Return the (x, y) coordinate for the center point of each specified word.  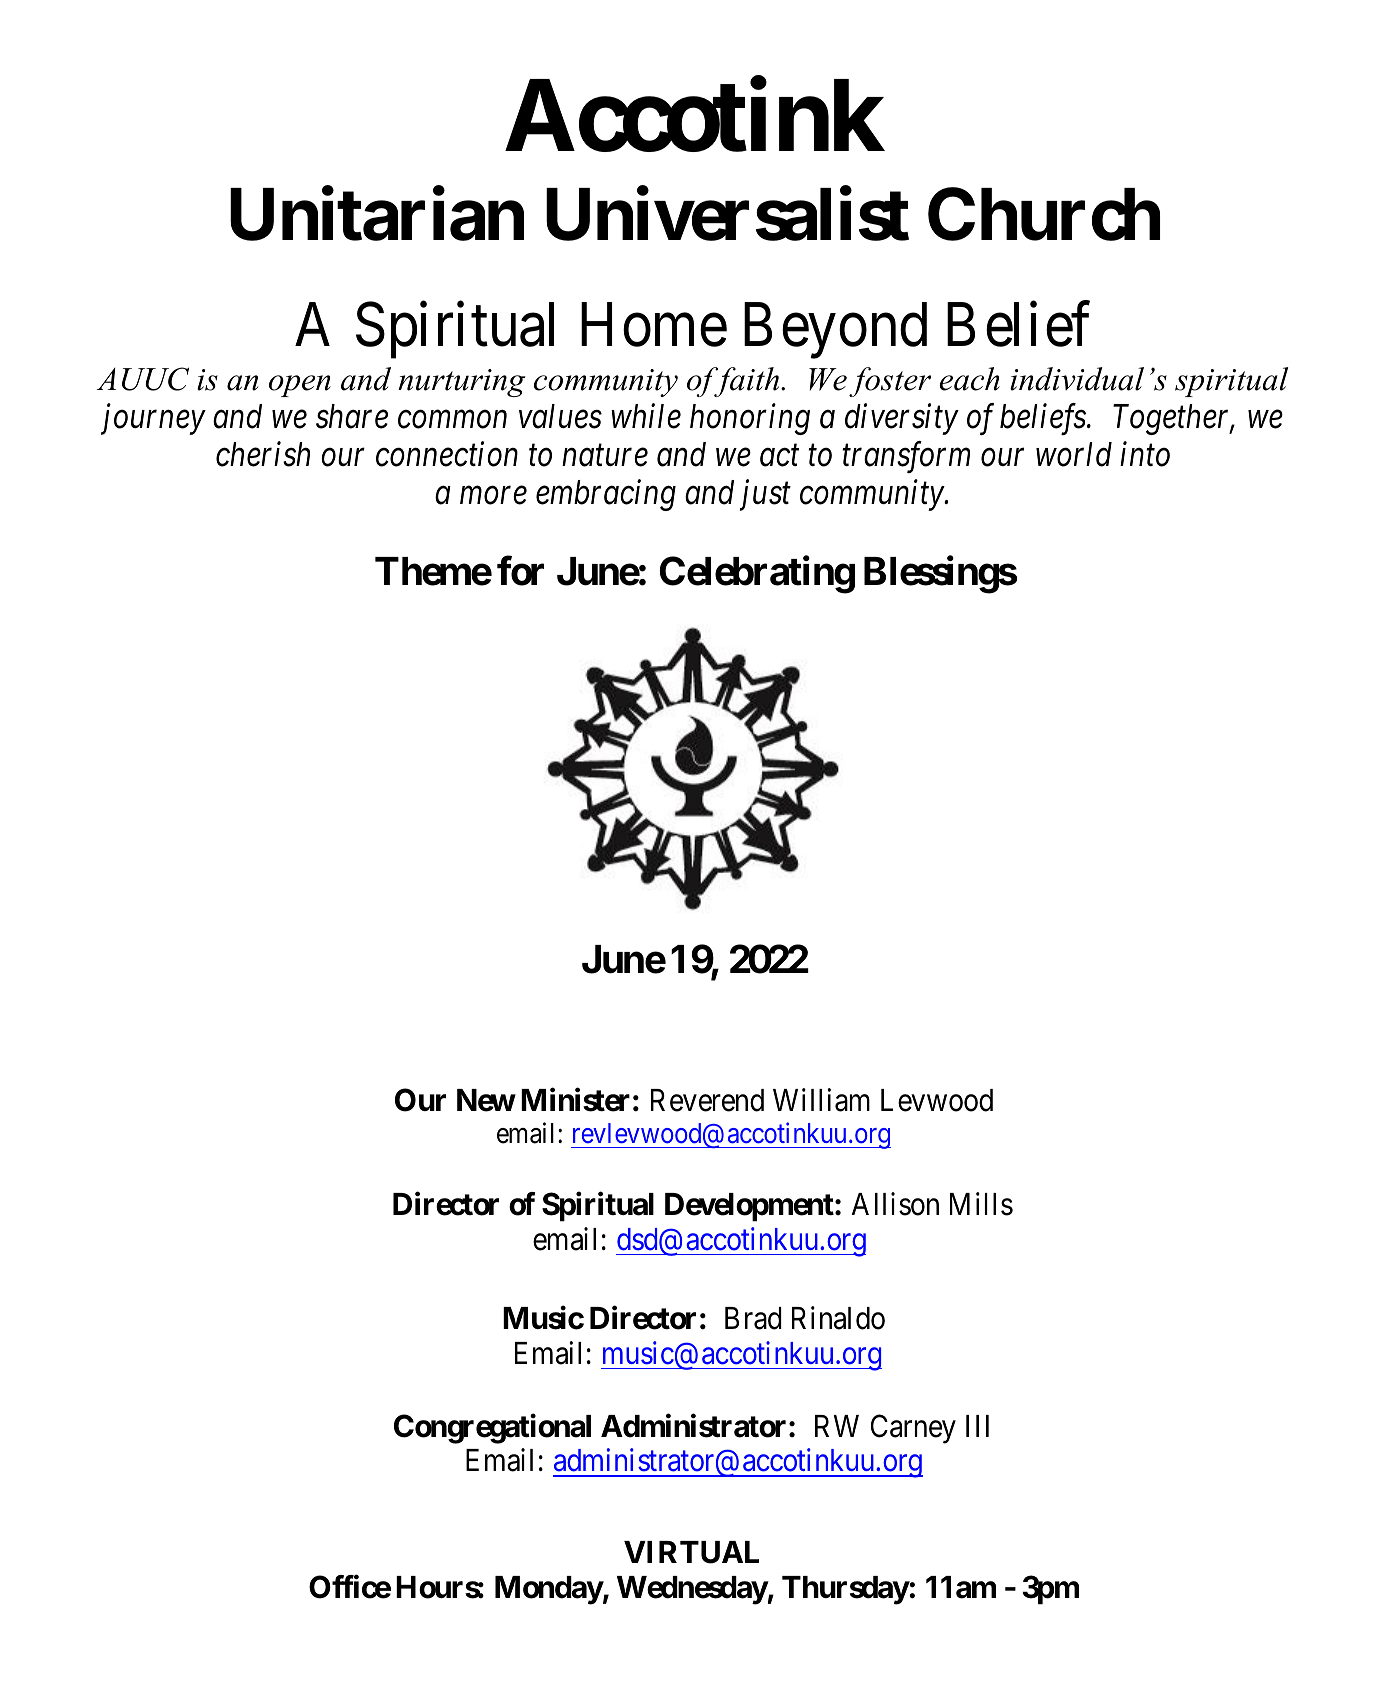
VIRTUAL (691, 1552)
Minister (575, 1100)
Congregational (492, 1429)
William (821, 1100)
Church (1044, 214)
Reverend (707, 1100)
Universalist (727, 214)
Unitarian (377, 214)
